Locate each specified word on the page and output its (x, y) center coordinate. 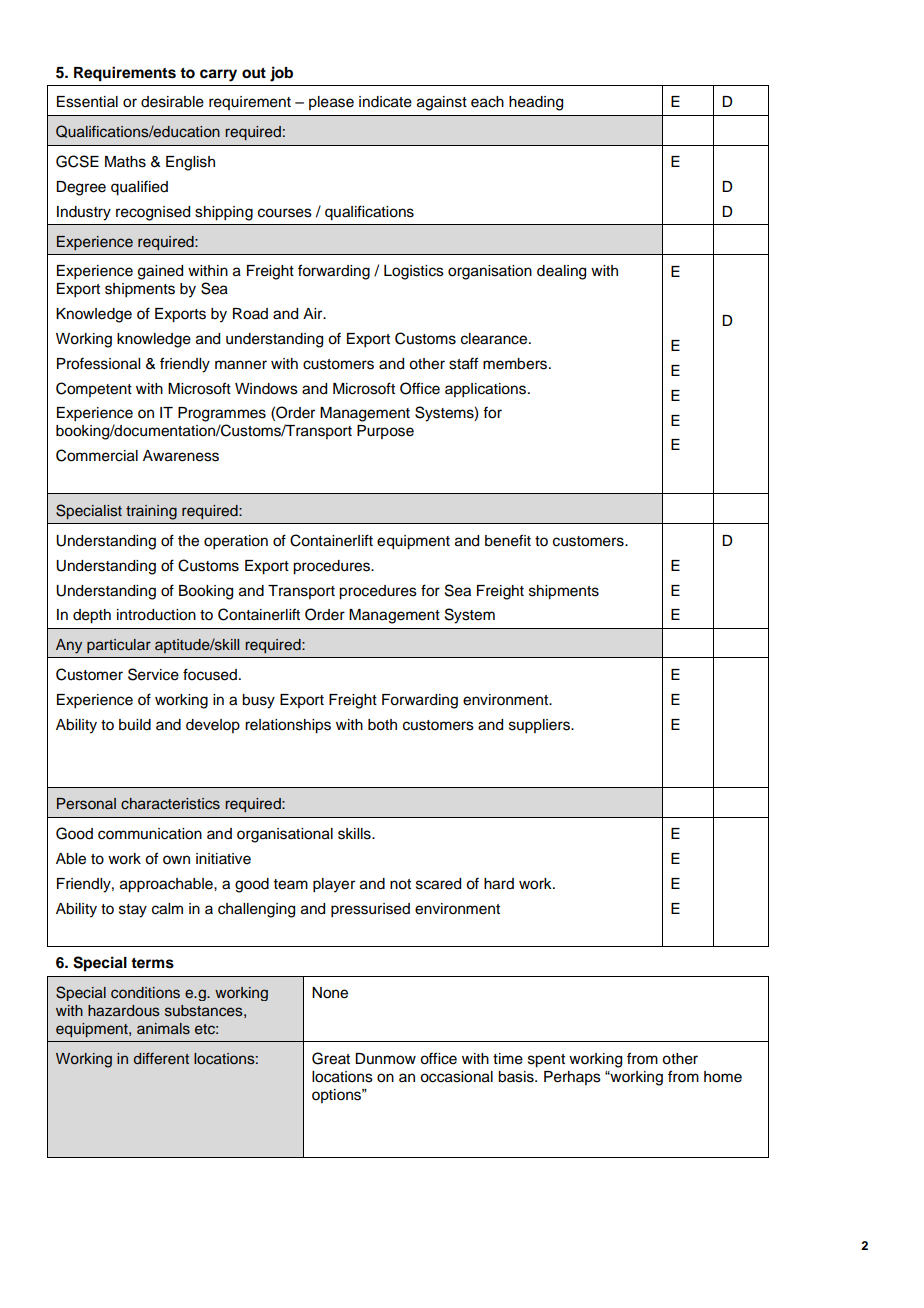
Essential (87, 102)
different (161, 1058)
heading (536, 103)
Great (331, 1058)
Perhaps (572, 1078)
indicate (385, 102)
